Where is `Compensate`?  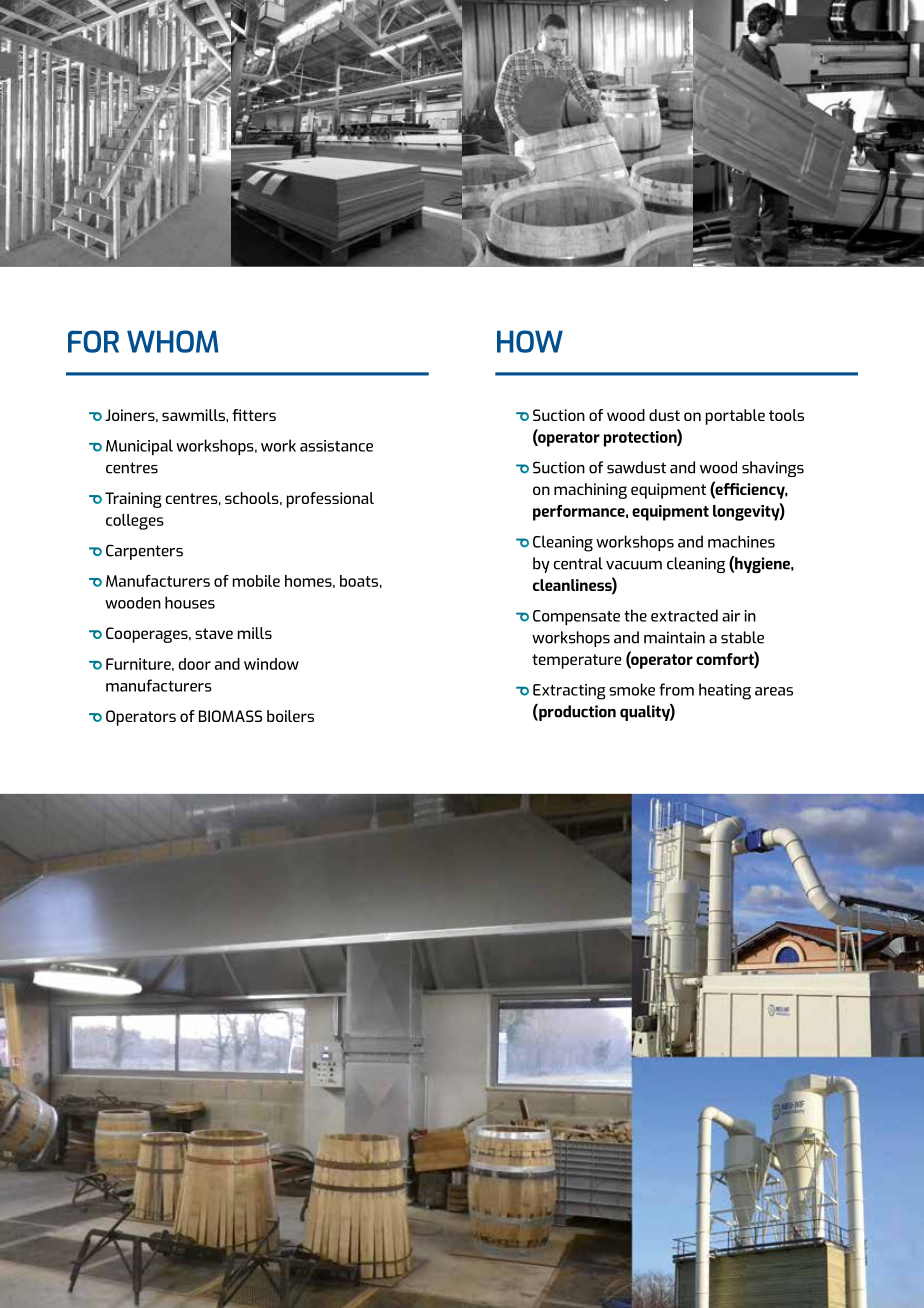
Compensate is located at coordinates (576, 617).
